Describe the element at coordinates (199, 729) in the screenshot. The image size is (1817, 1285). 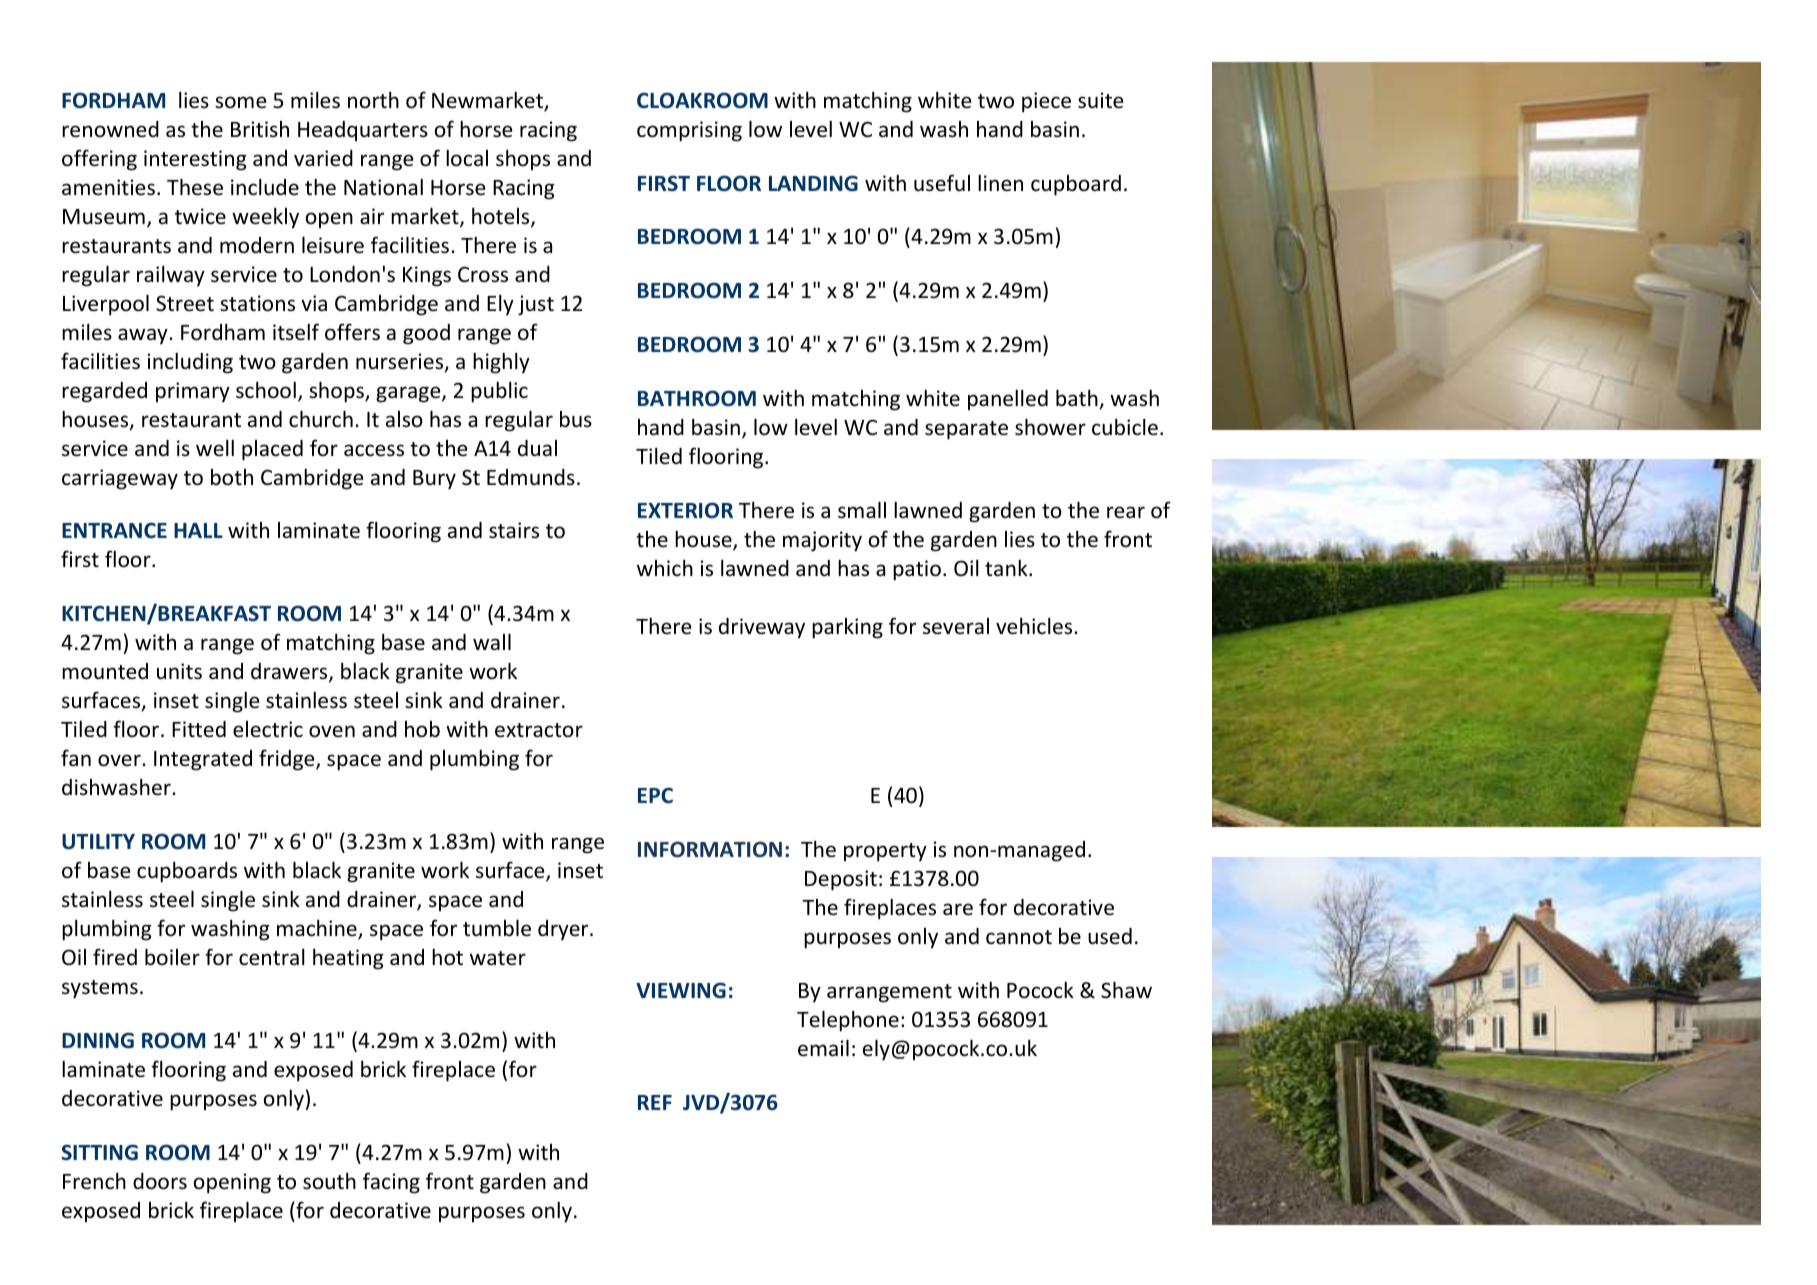
I see `Fitted` at that location.
